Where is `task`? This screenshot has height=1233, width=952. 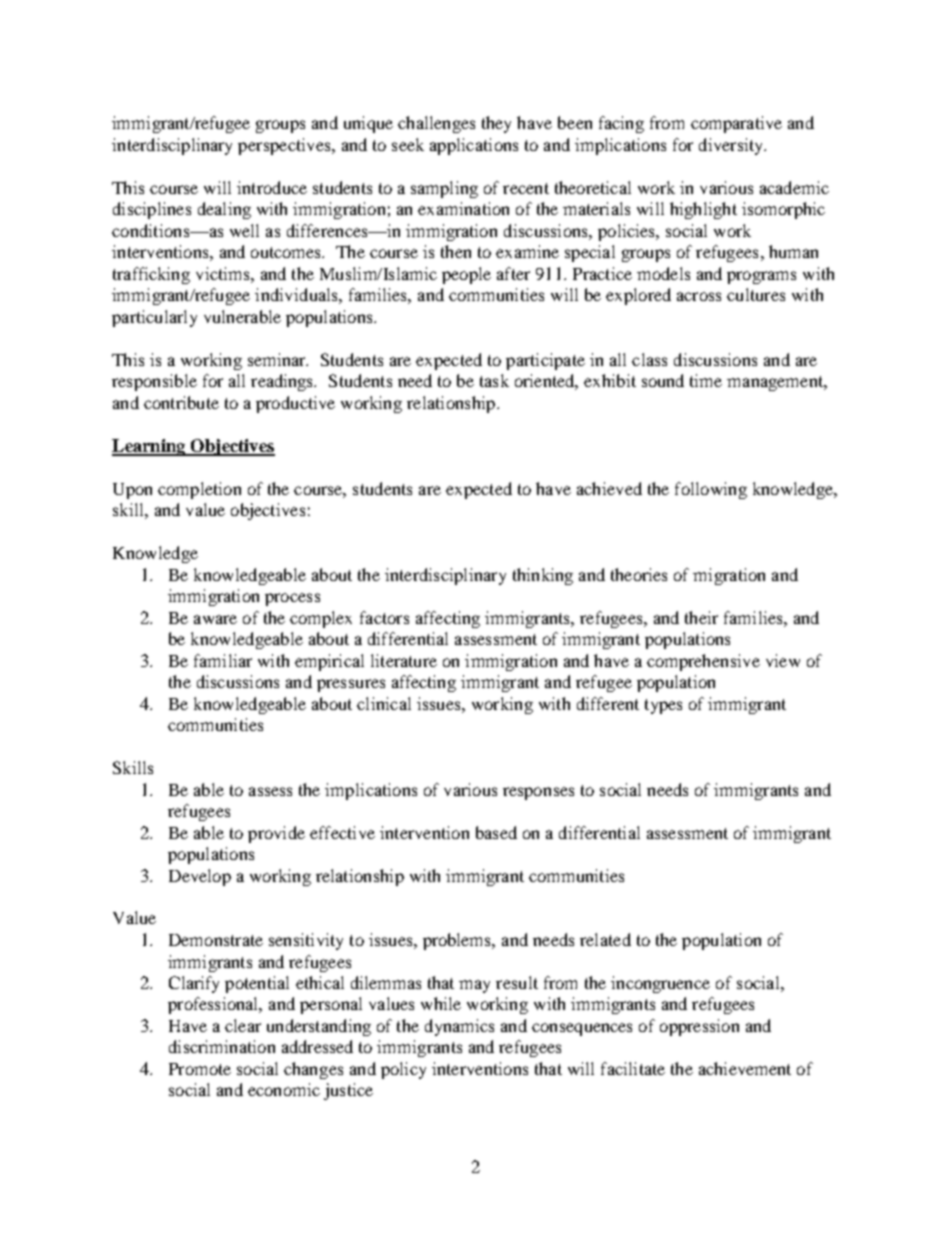 task is located at coordinates (494, 380).
